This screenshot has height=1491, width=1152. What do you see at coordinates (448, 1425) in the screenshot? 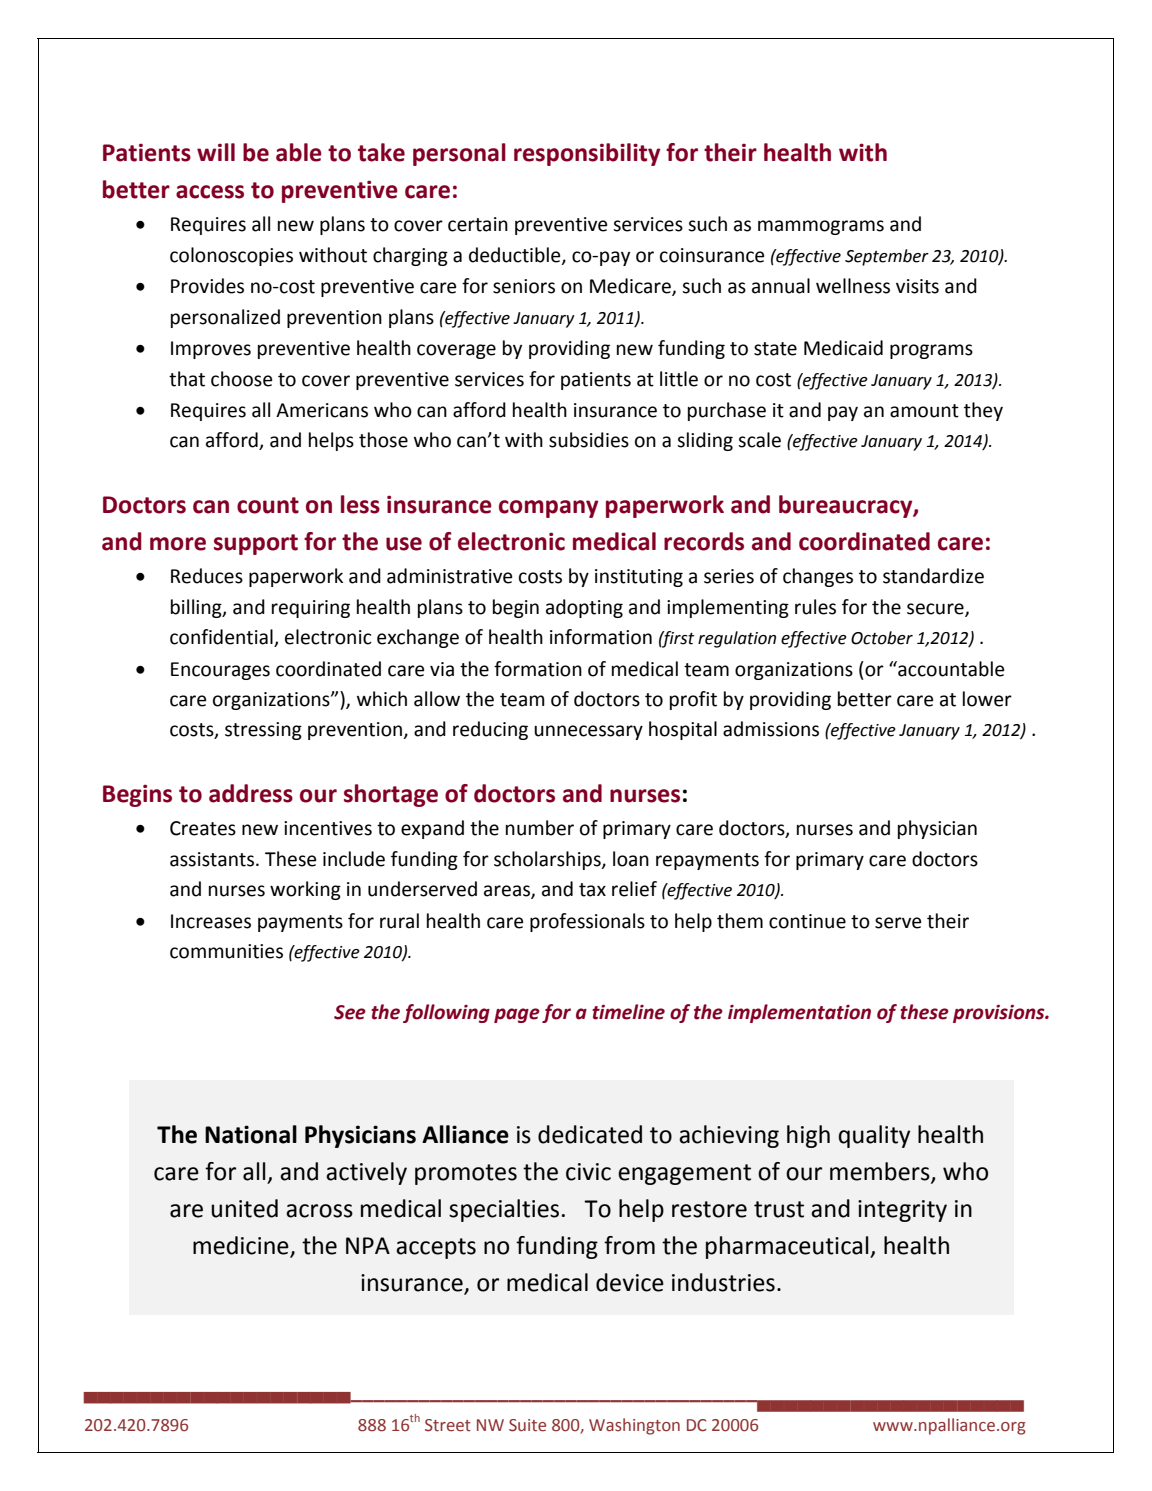
I see `Street` at bounding box center [448, 1425].
